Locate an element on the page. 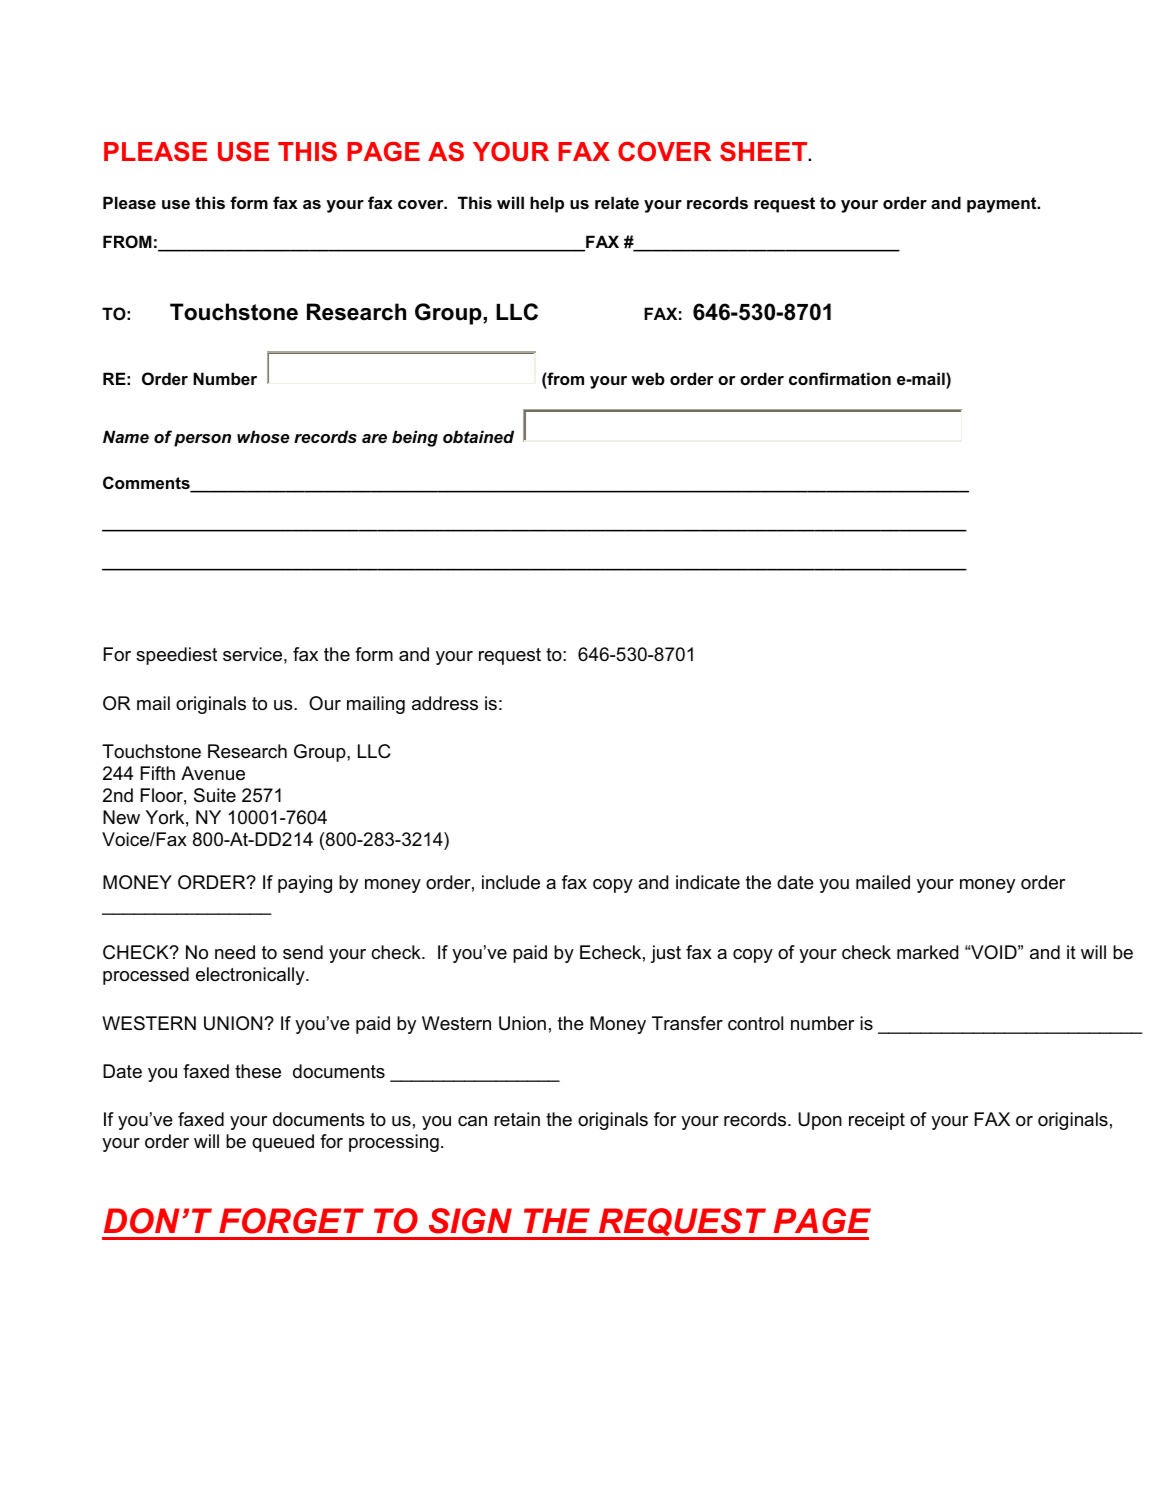 The width and height of the image is (1161, 1503). person is located at coordinates (202, 440).
